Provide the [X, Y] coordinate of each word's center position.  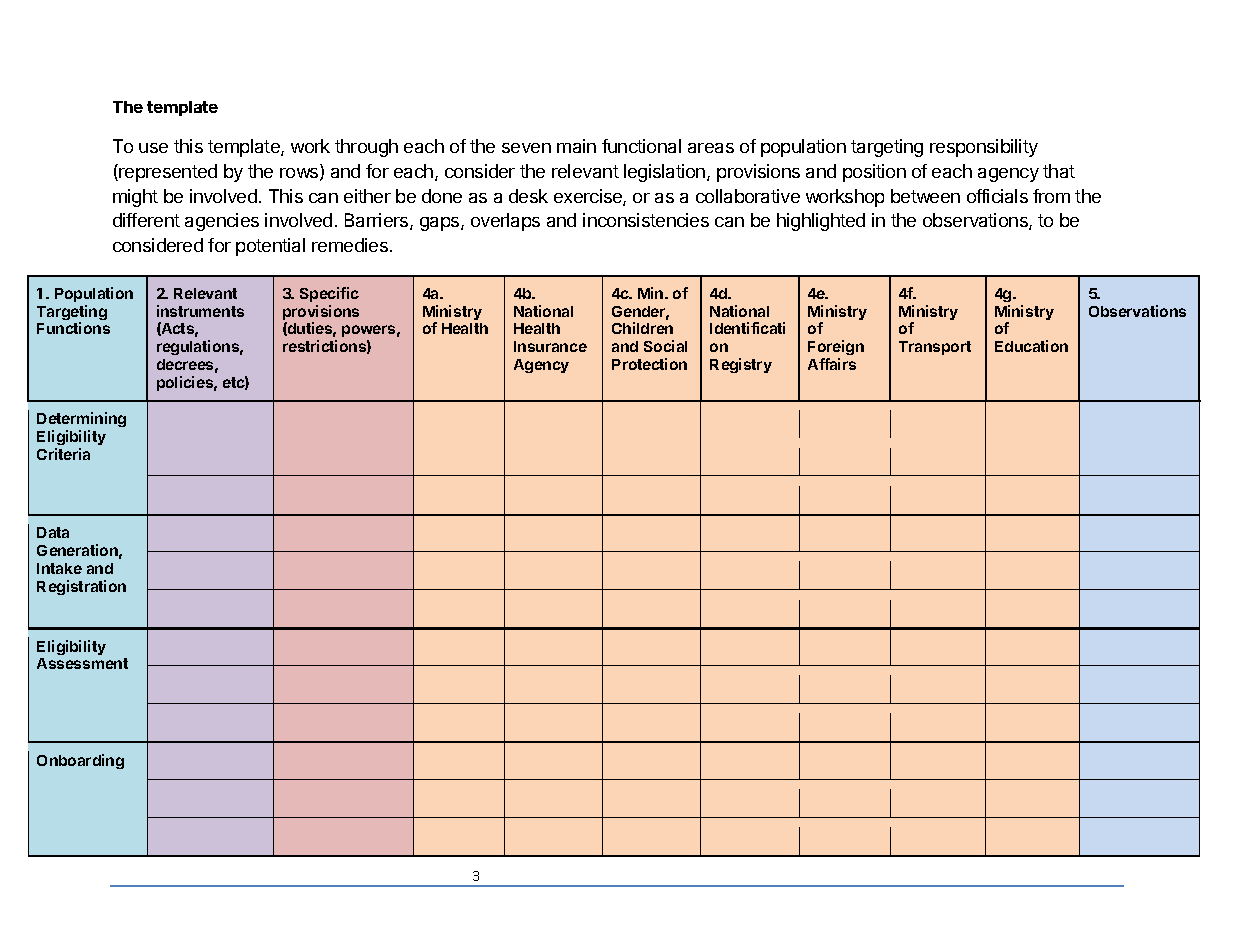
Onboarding [80, 761]
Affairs [832, 364]
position [874, 173]
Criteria [63, 454]
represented [167, 173]
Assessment [82, 663]
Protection [649, 364]
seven [526, 148]
